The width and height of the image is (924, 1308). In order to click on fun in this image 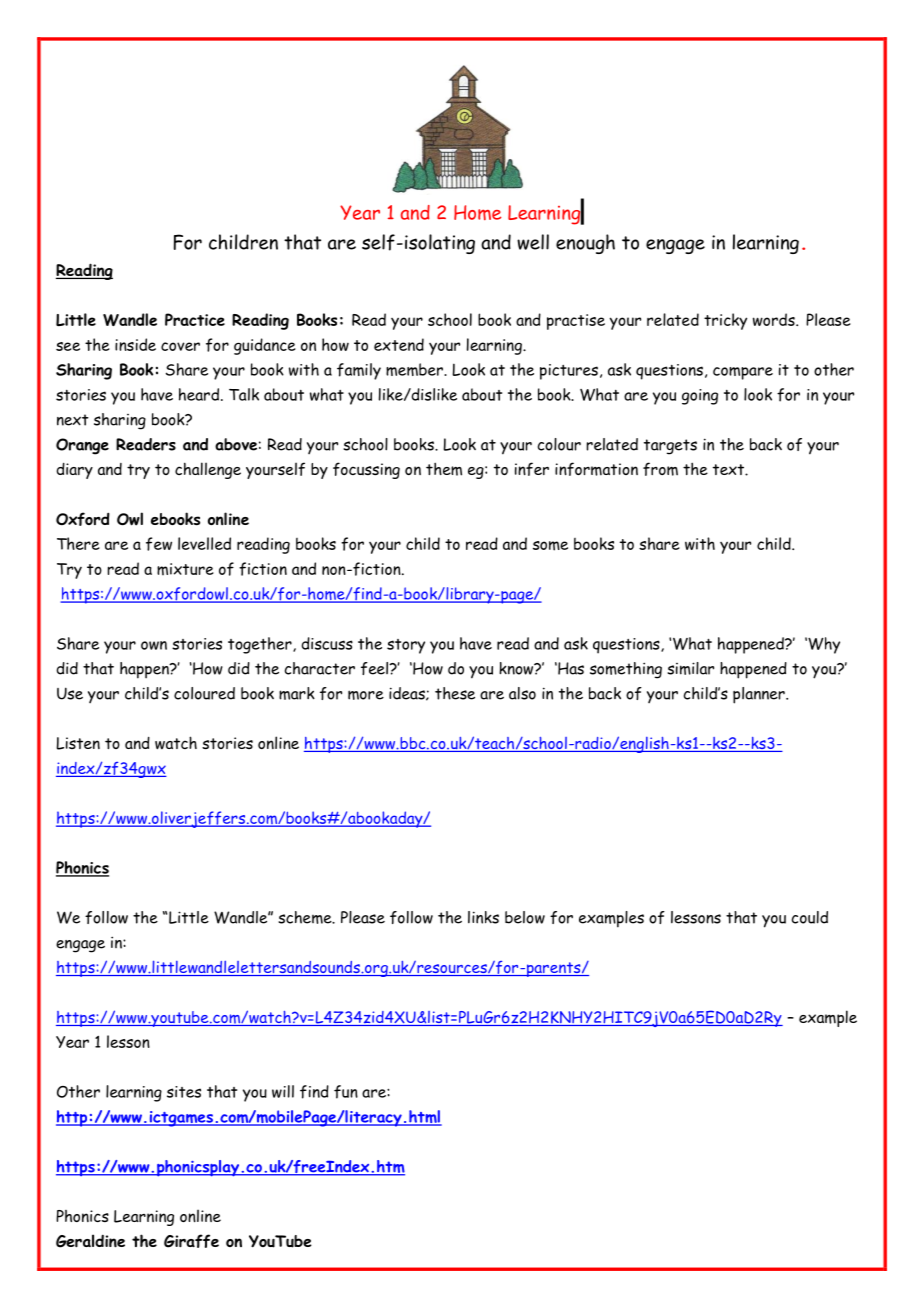, I will do `click(346, 1092)`.
